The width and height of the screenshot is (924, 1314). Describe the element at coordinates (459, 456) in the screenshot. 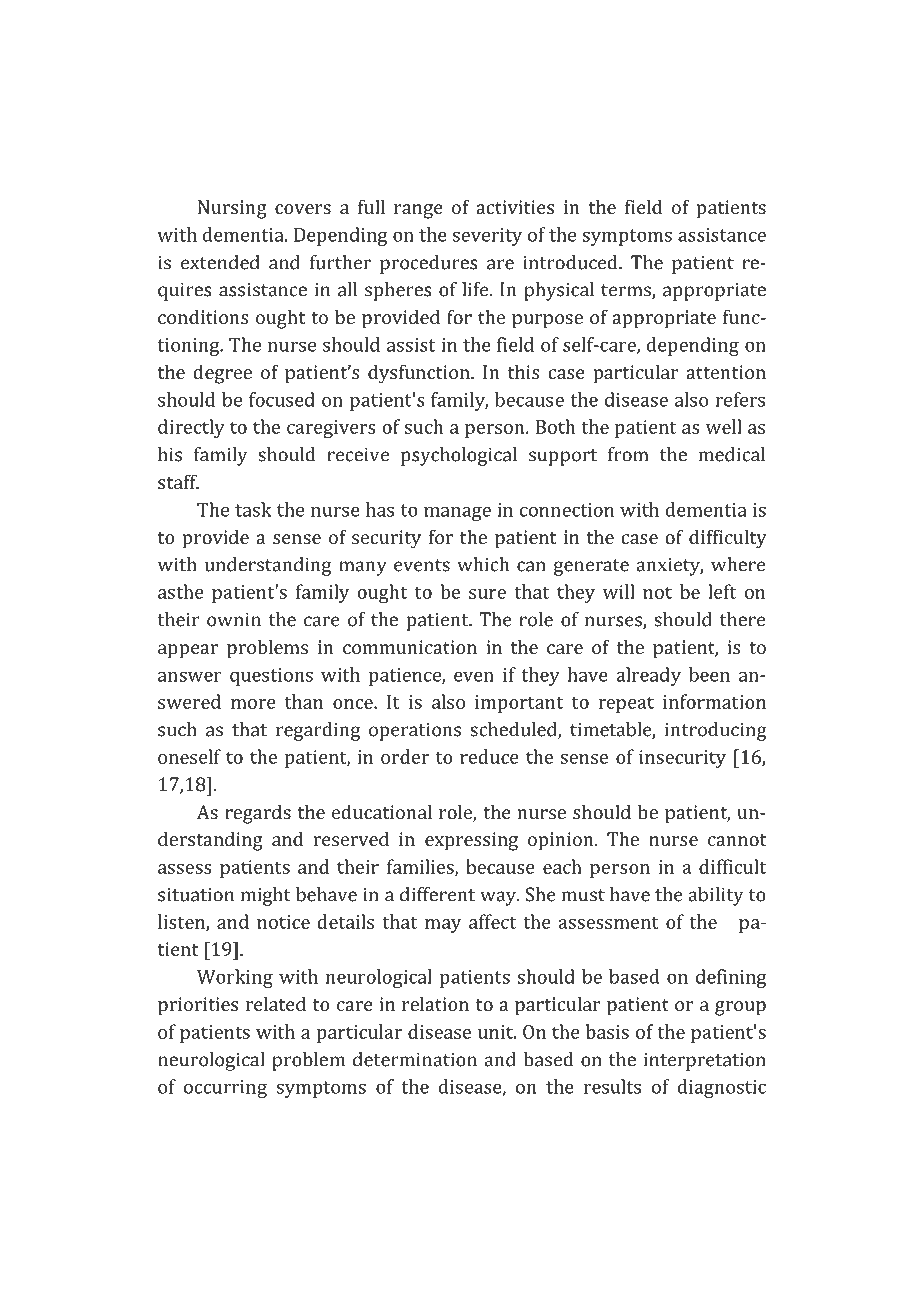

I see `psychological` at that location.
